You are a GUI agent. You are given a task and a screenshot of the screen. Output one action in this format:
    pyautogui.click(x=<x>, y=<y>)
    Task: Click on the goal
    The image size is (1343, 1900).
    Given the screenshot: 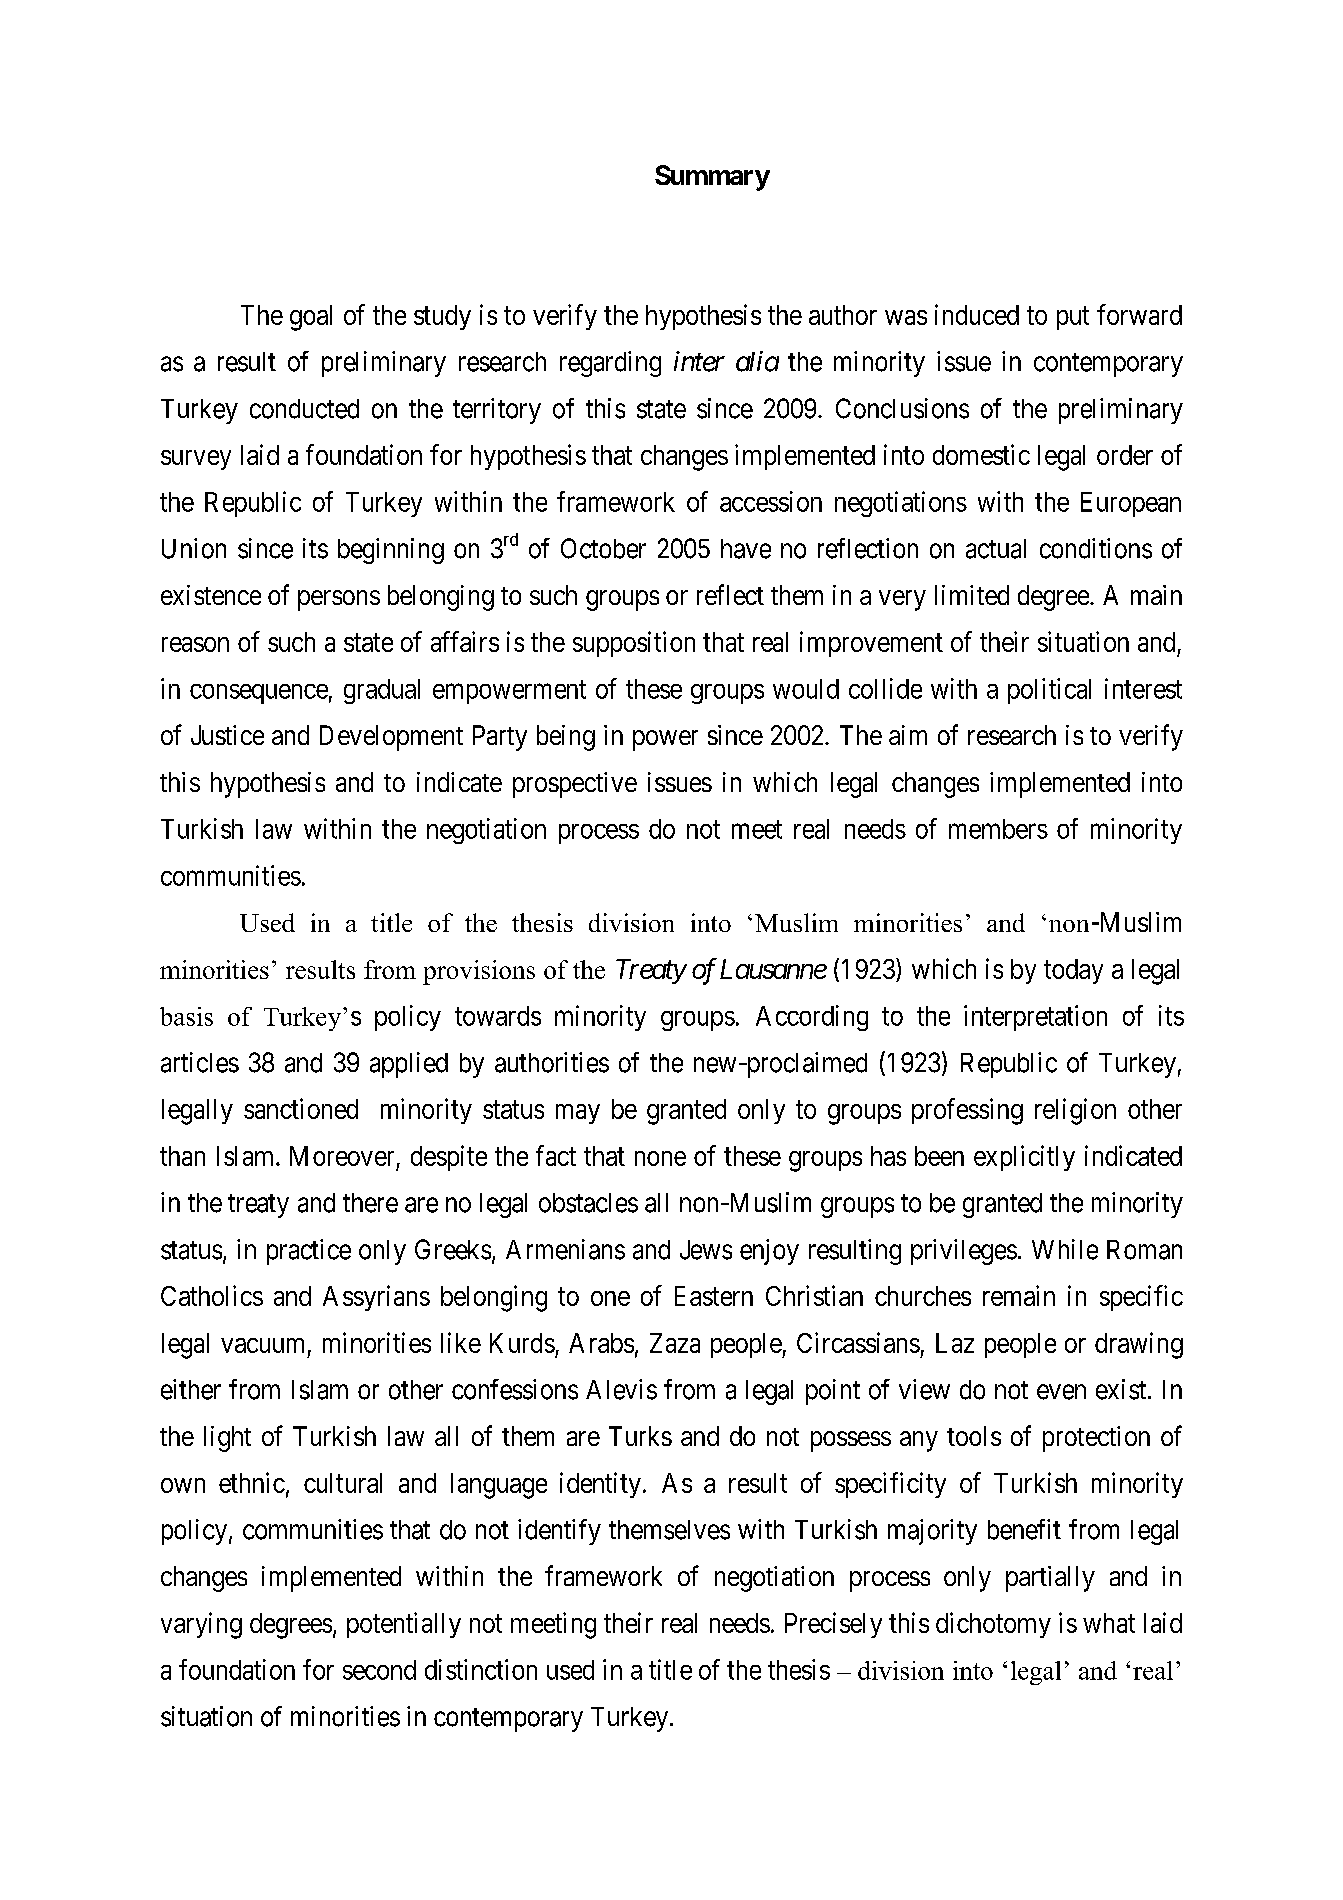 What is the action you would take?
    pyautogui.click(x=311, y=318)
